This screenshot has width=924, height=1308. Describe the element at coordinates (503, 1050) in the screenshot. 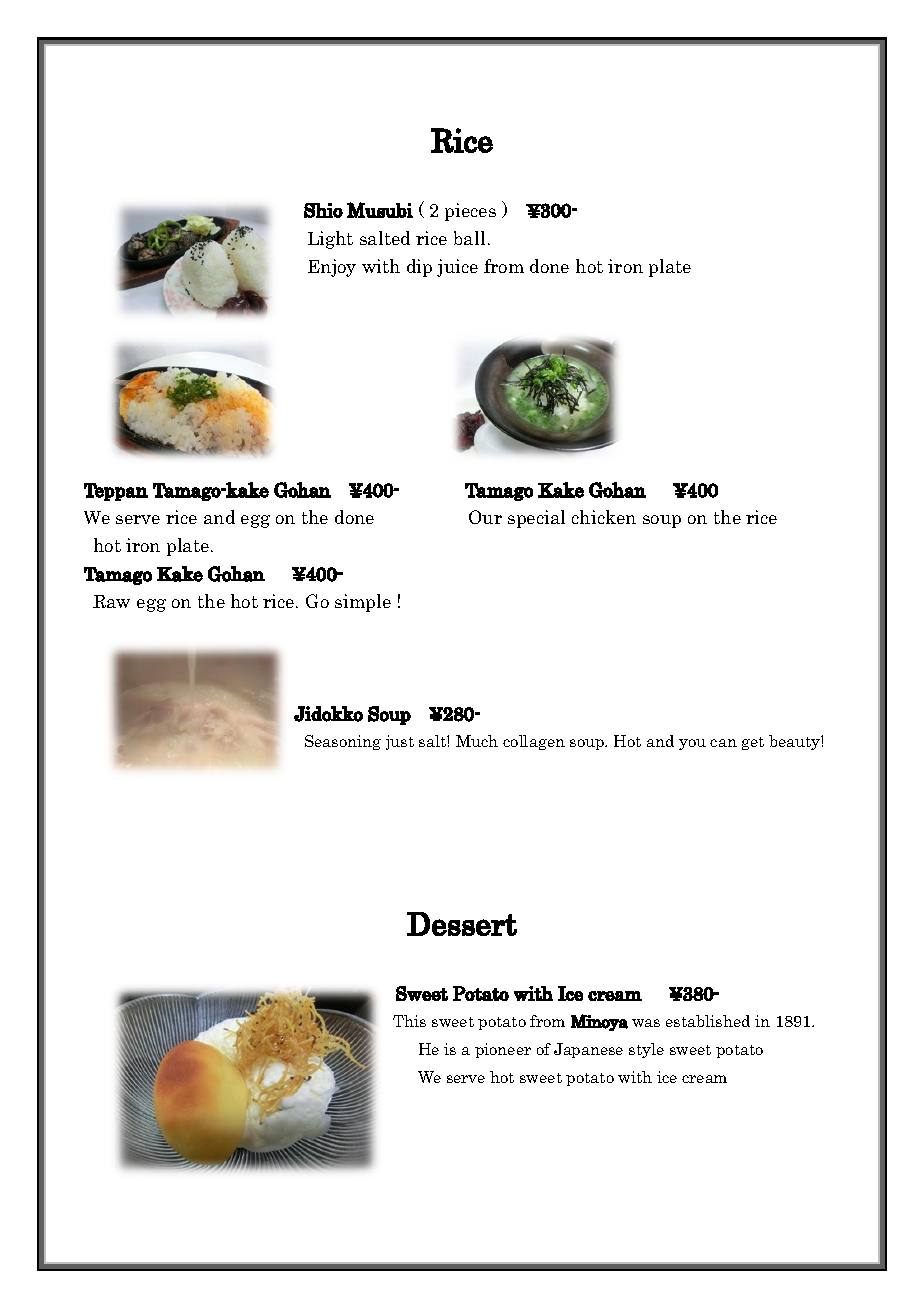

I see `pioneer` at that location.
